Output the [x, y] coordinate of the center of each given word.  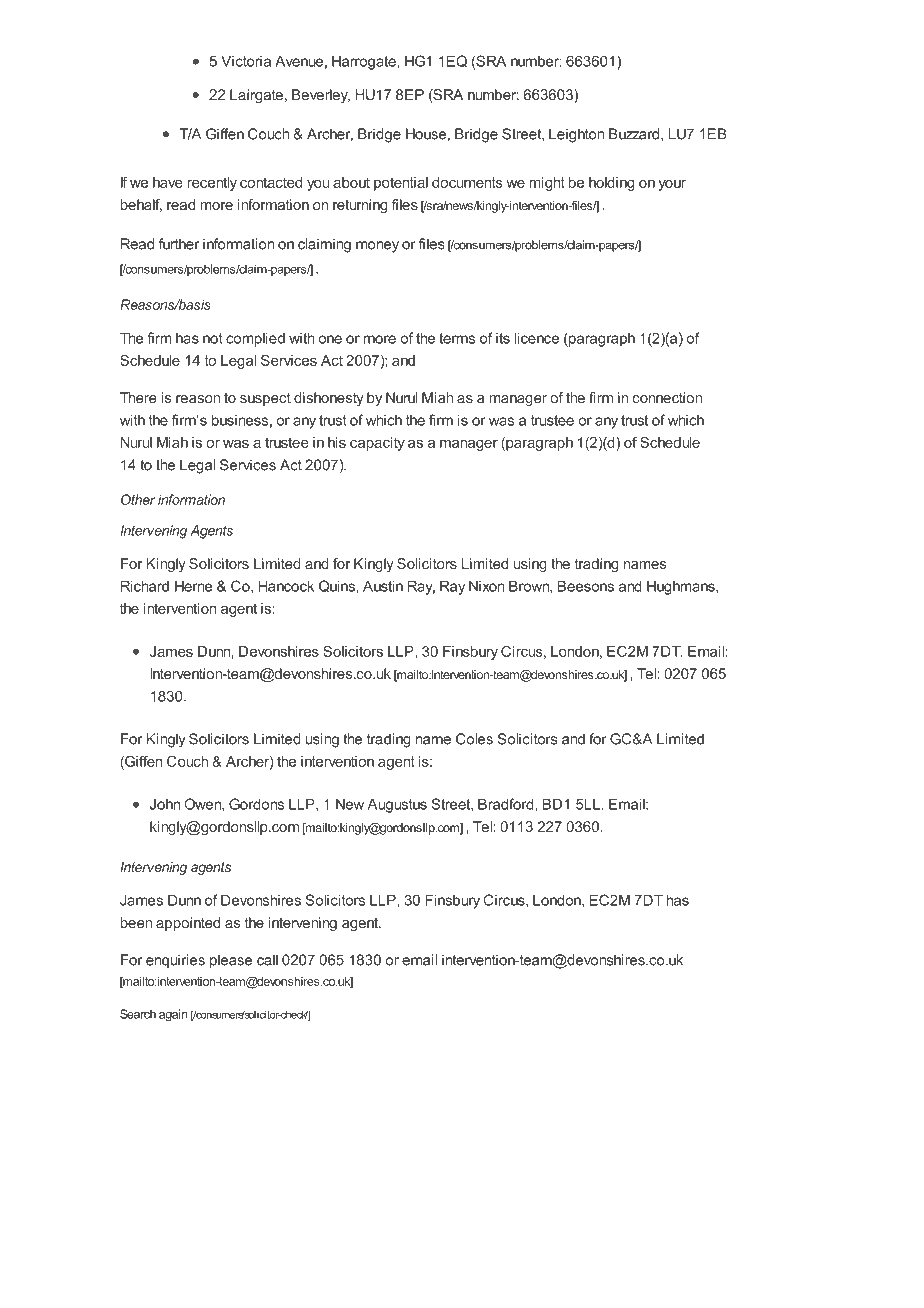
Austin [383, 586]
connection [667, 398]
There [138, 398]
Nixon [487, 586]
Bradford [507, 804]
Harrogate [365, 62]
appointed [188, 924]
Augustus [397, 805]
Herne [194, 586]
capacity [377, 444]
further [179, 244]
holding [611, 184]
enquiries [175, 961]
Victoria [246, 61]
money [377, 247]
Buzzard [635, 134]
